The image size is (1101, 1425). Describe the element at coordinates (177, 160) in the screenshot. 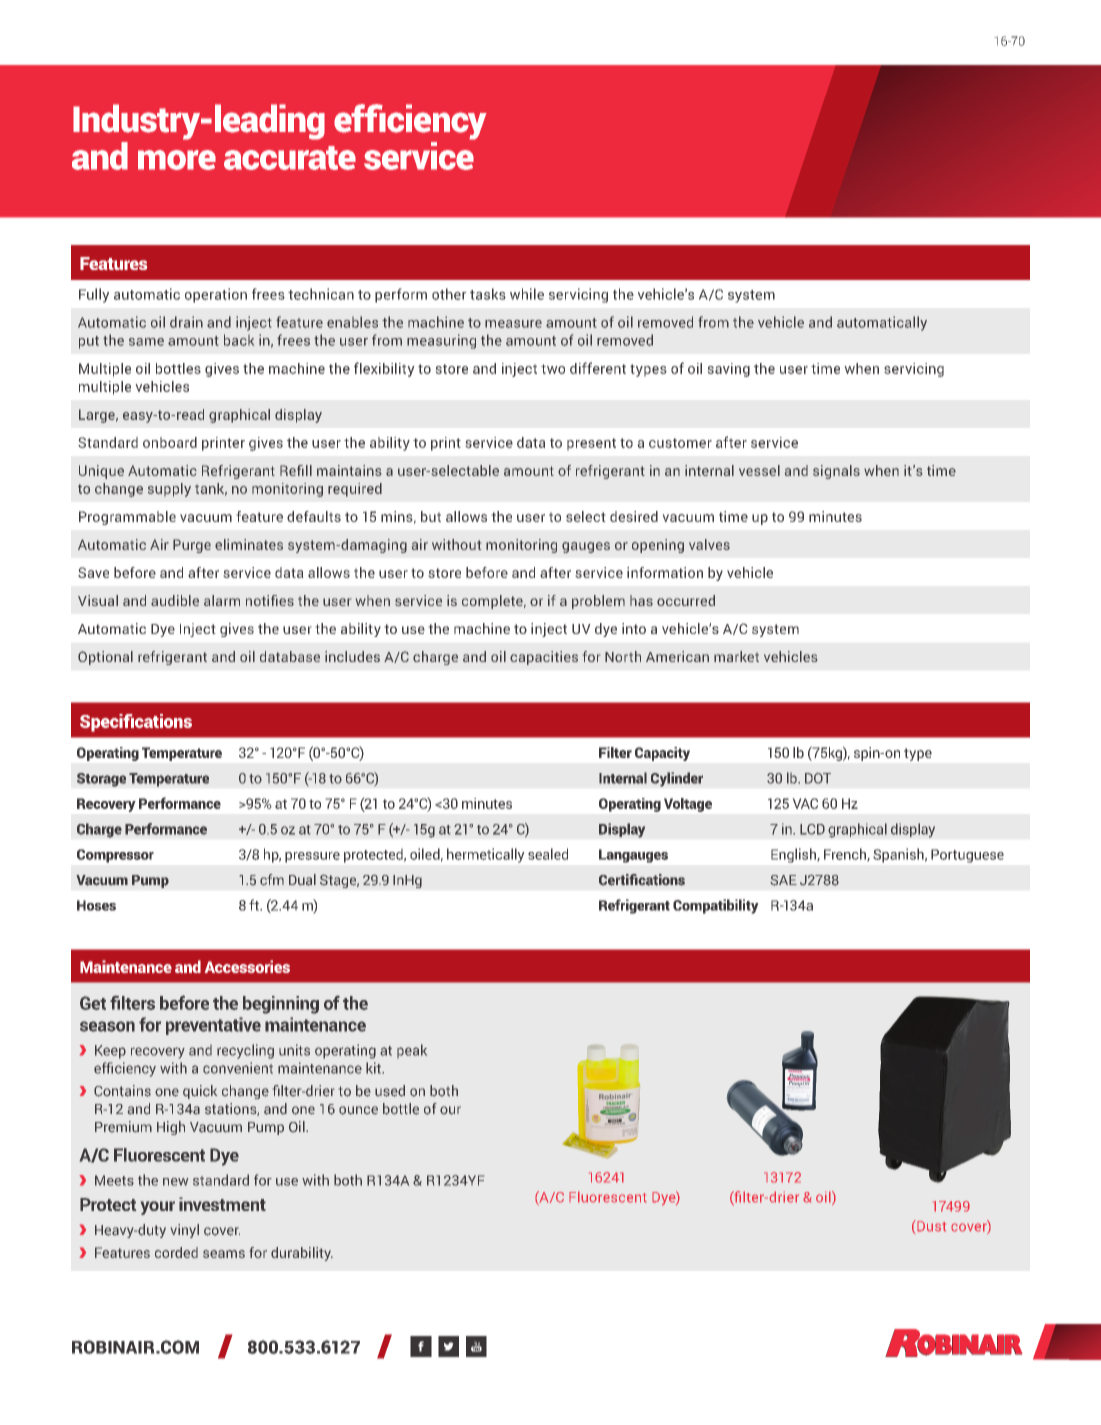

I see `more` at that location.
